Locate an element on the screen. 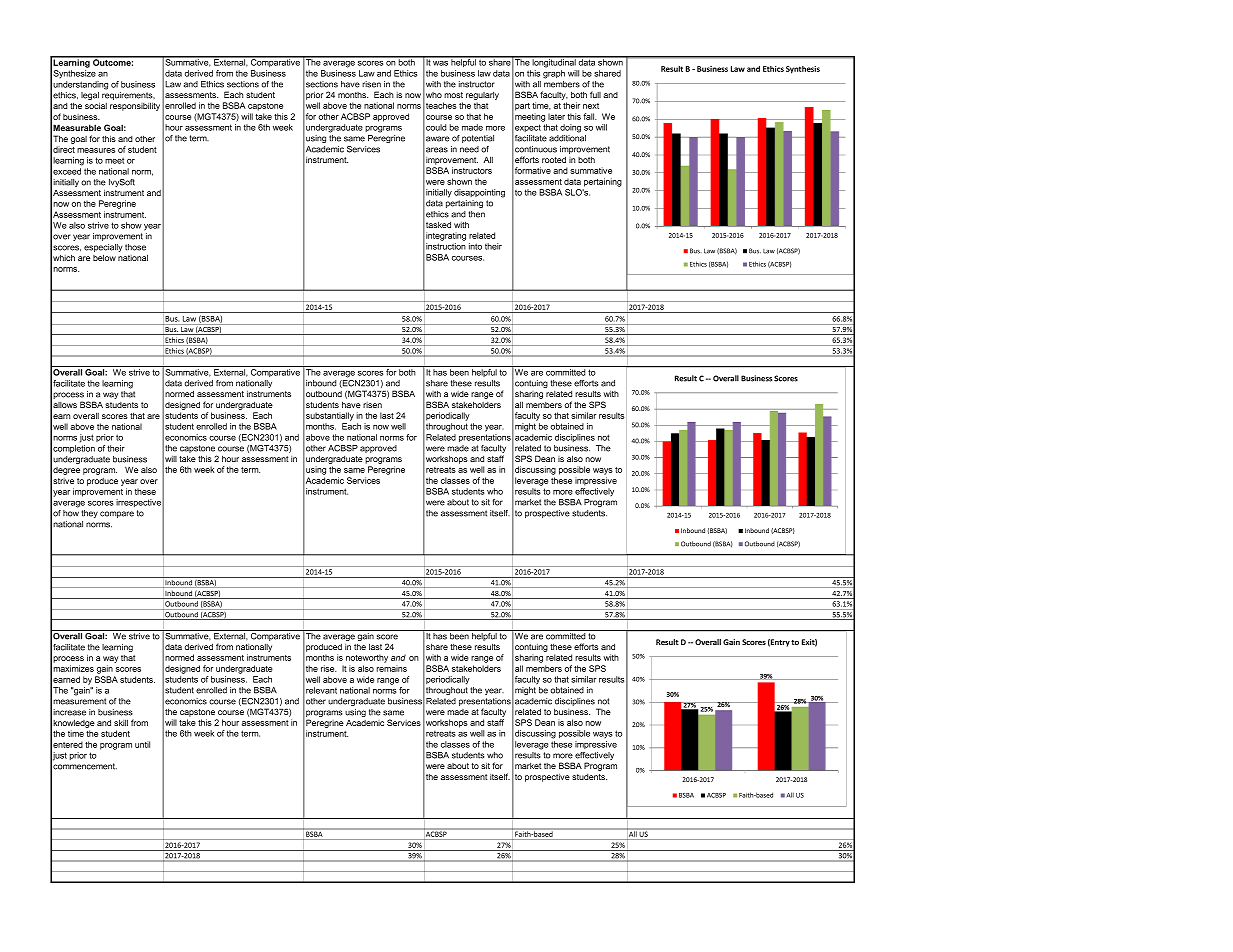 This screenshot has width=1233, height=952. legal is located at coordinates (90, 97).
